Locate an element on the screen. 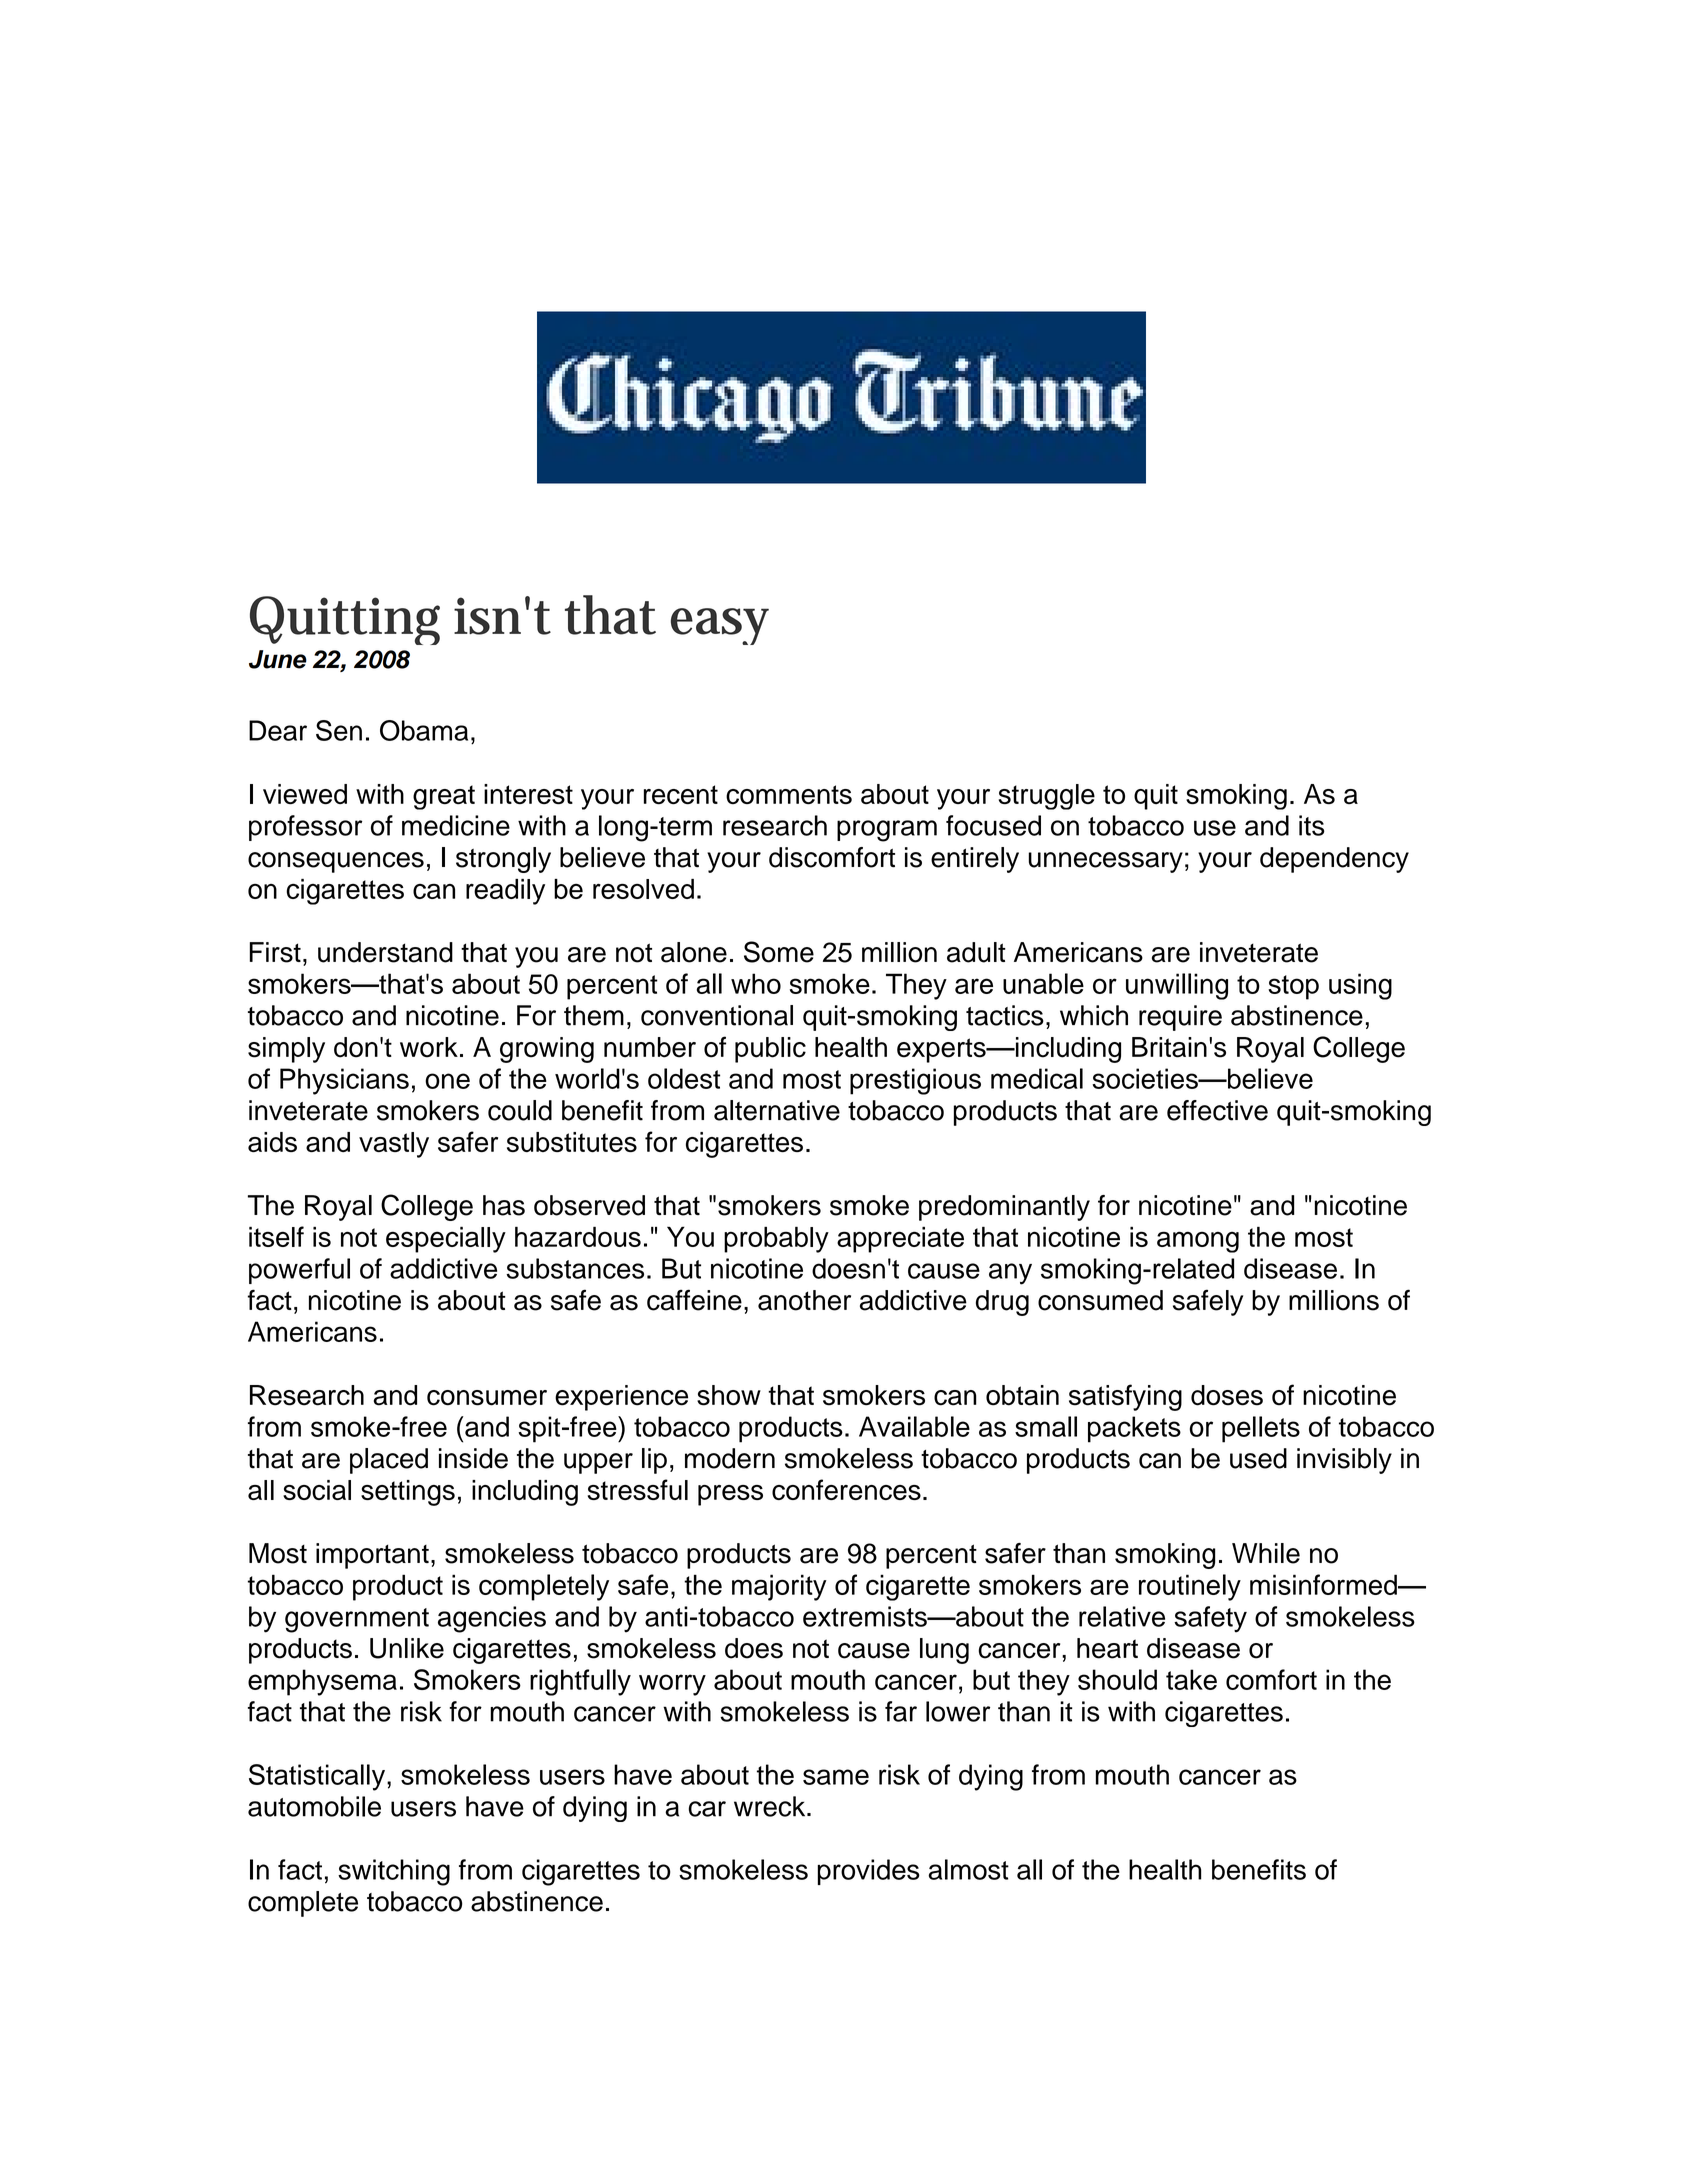 Image resolution: width=1683 pixels, height=2179 pixels. conferences is located at coordinates (846, 1489).
